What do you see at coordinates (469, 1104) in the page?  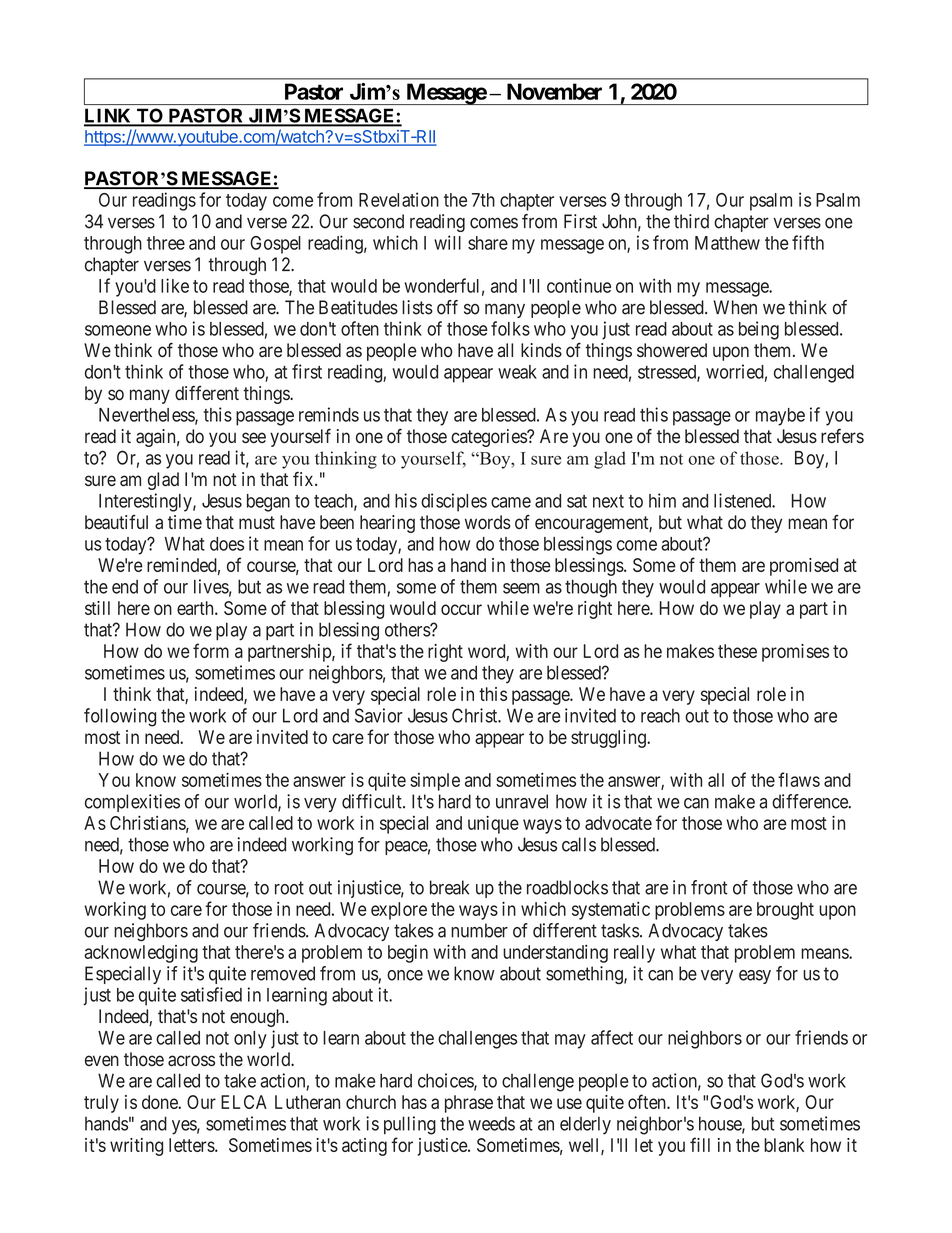 I see `phrase` at bounding box center [469, 1104].
